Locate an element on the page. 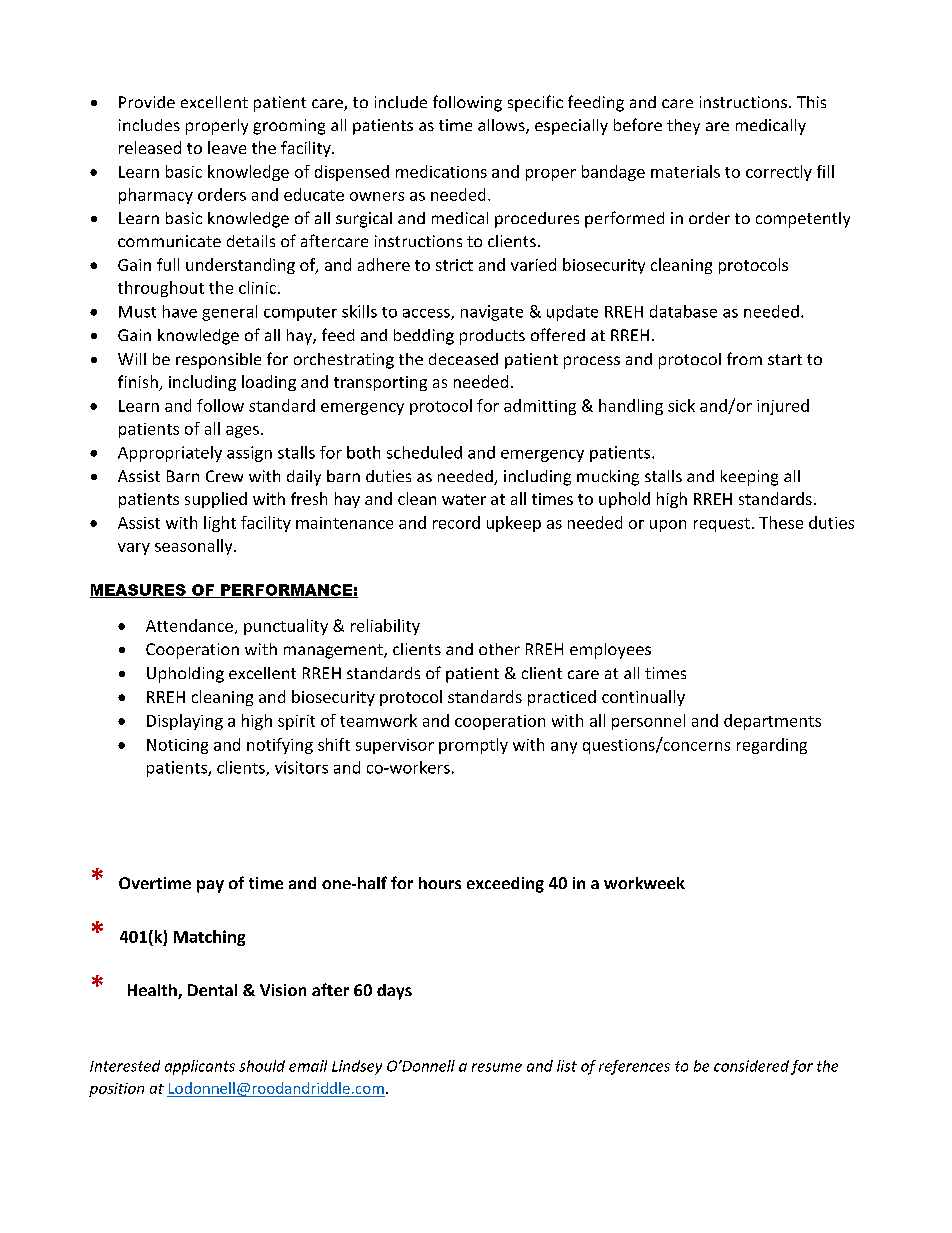 Image resolution: width=952 pixels, height=1233 pixels. responsible is located at coordinates (218, 361).
